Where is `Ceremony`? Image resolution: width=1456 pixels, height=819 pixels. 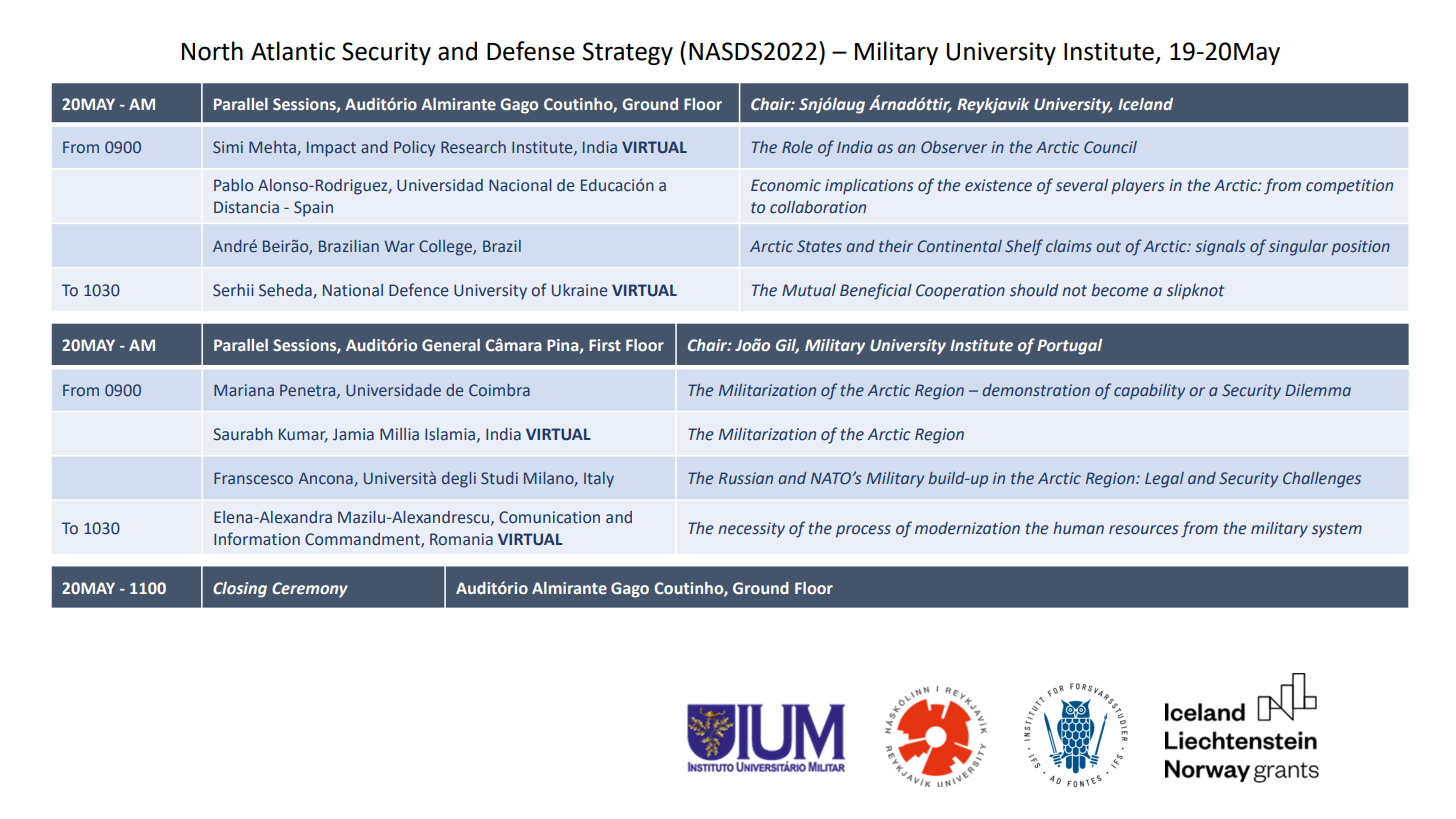
Ceremony is located at coordinates (310, 590).
